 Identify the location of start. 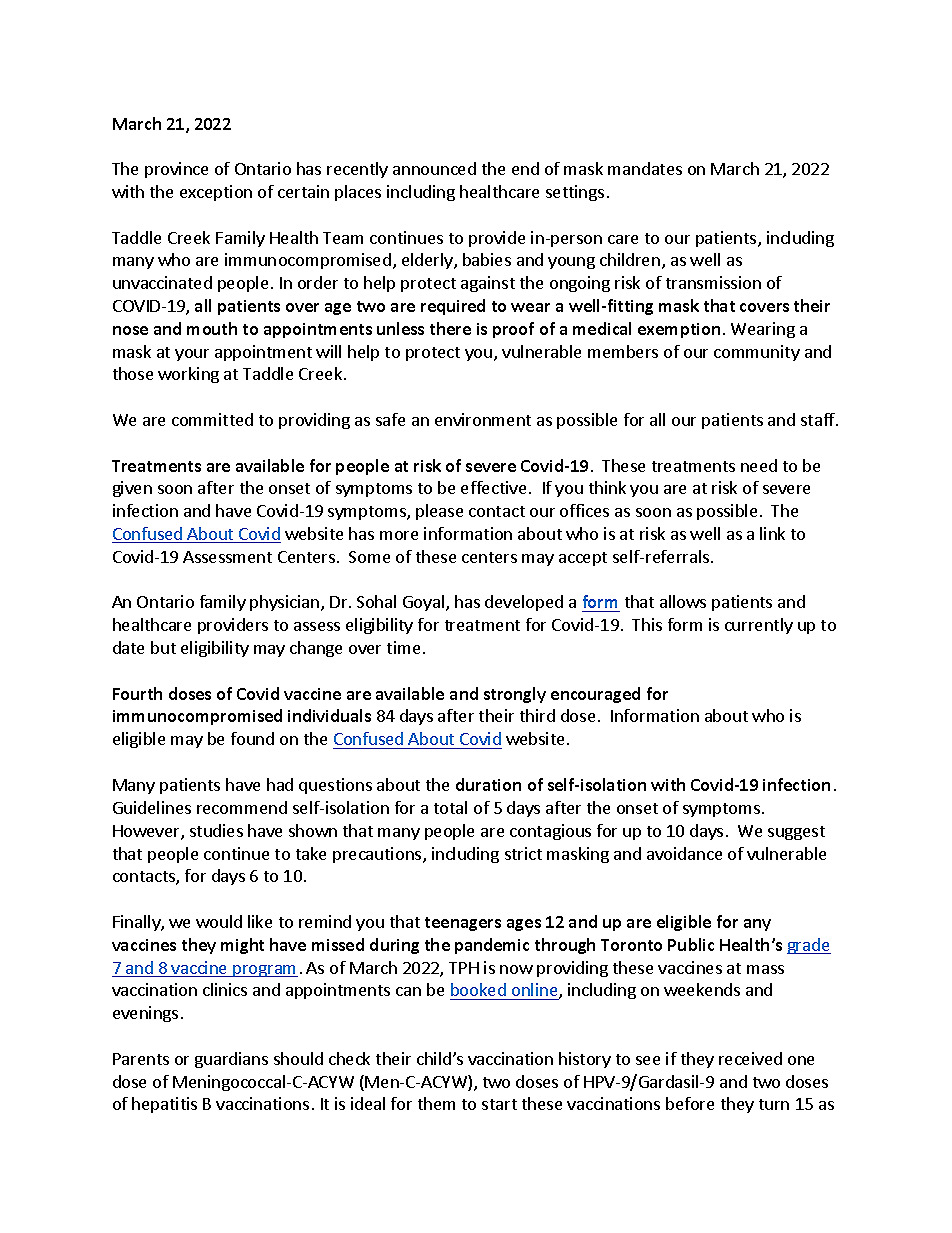
(499, 1104).
